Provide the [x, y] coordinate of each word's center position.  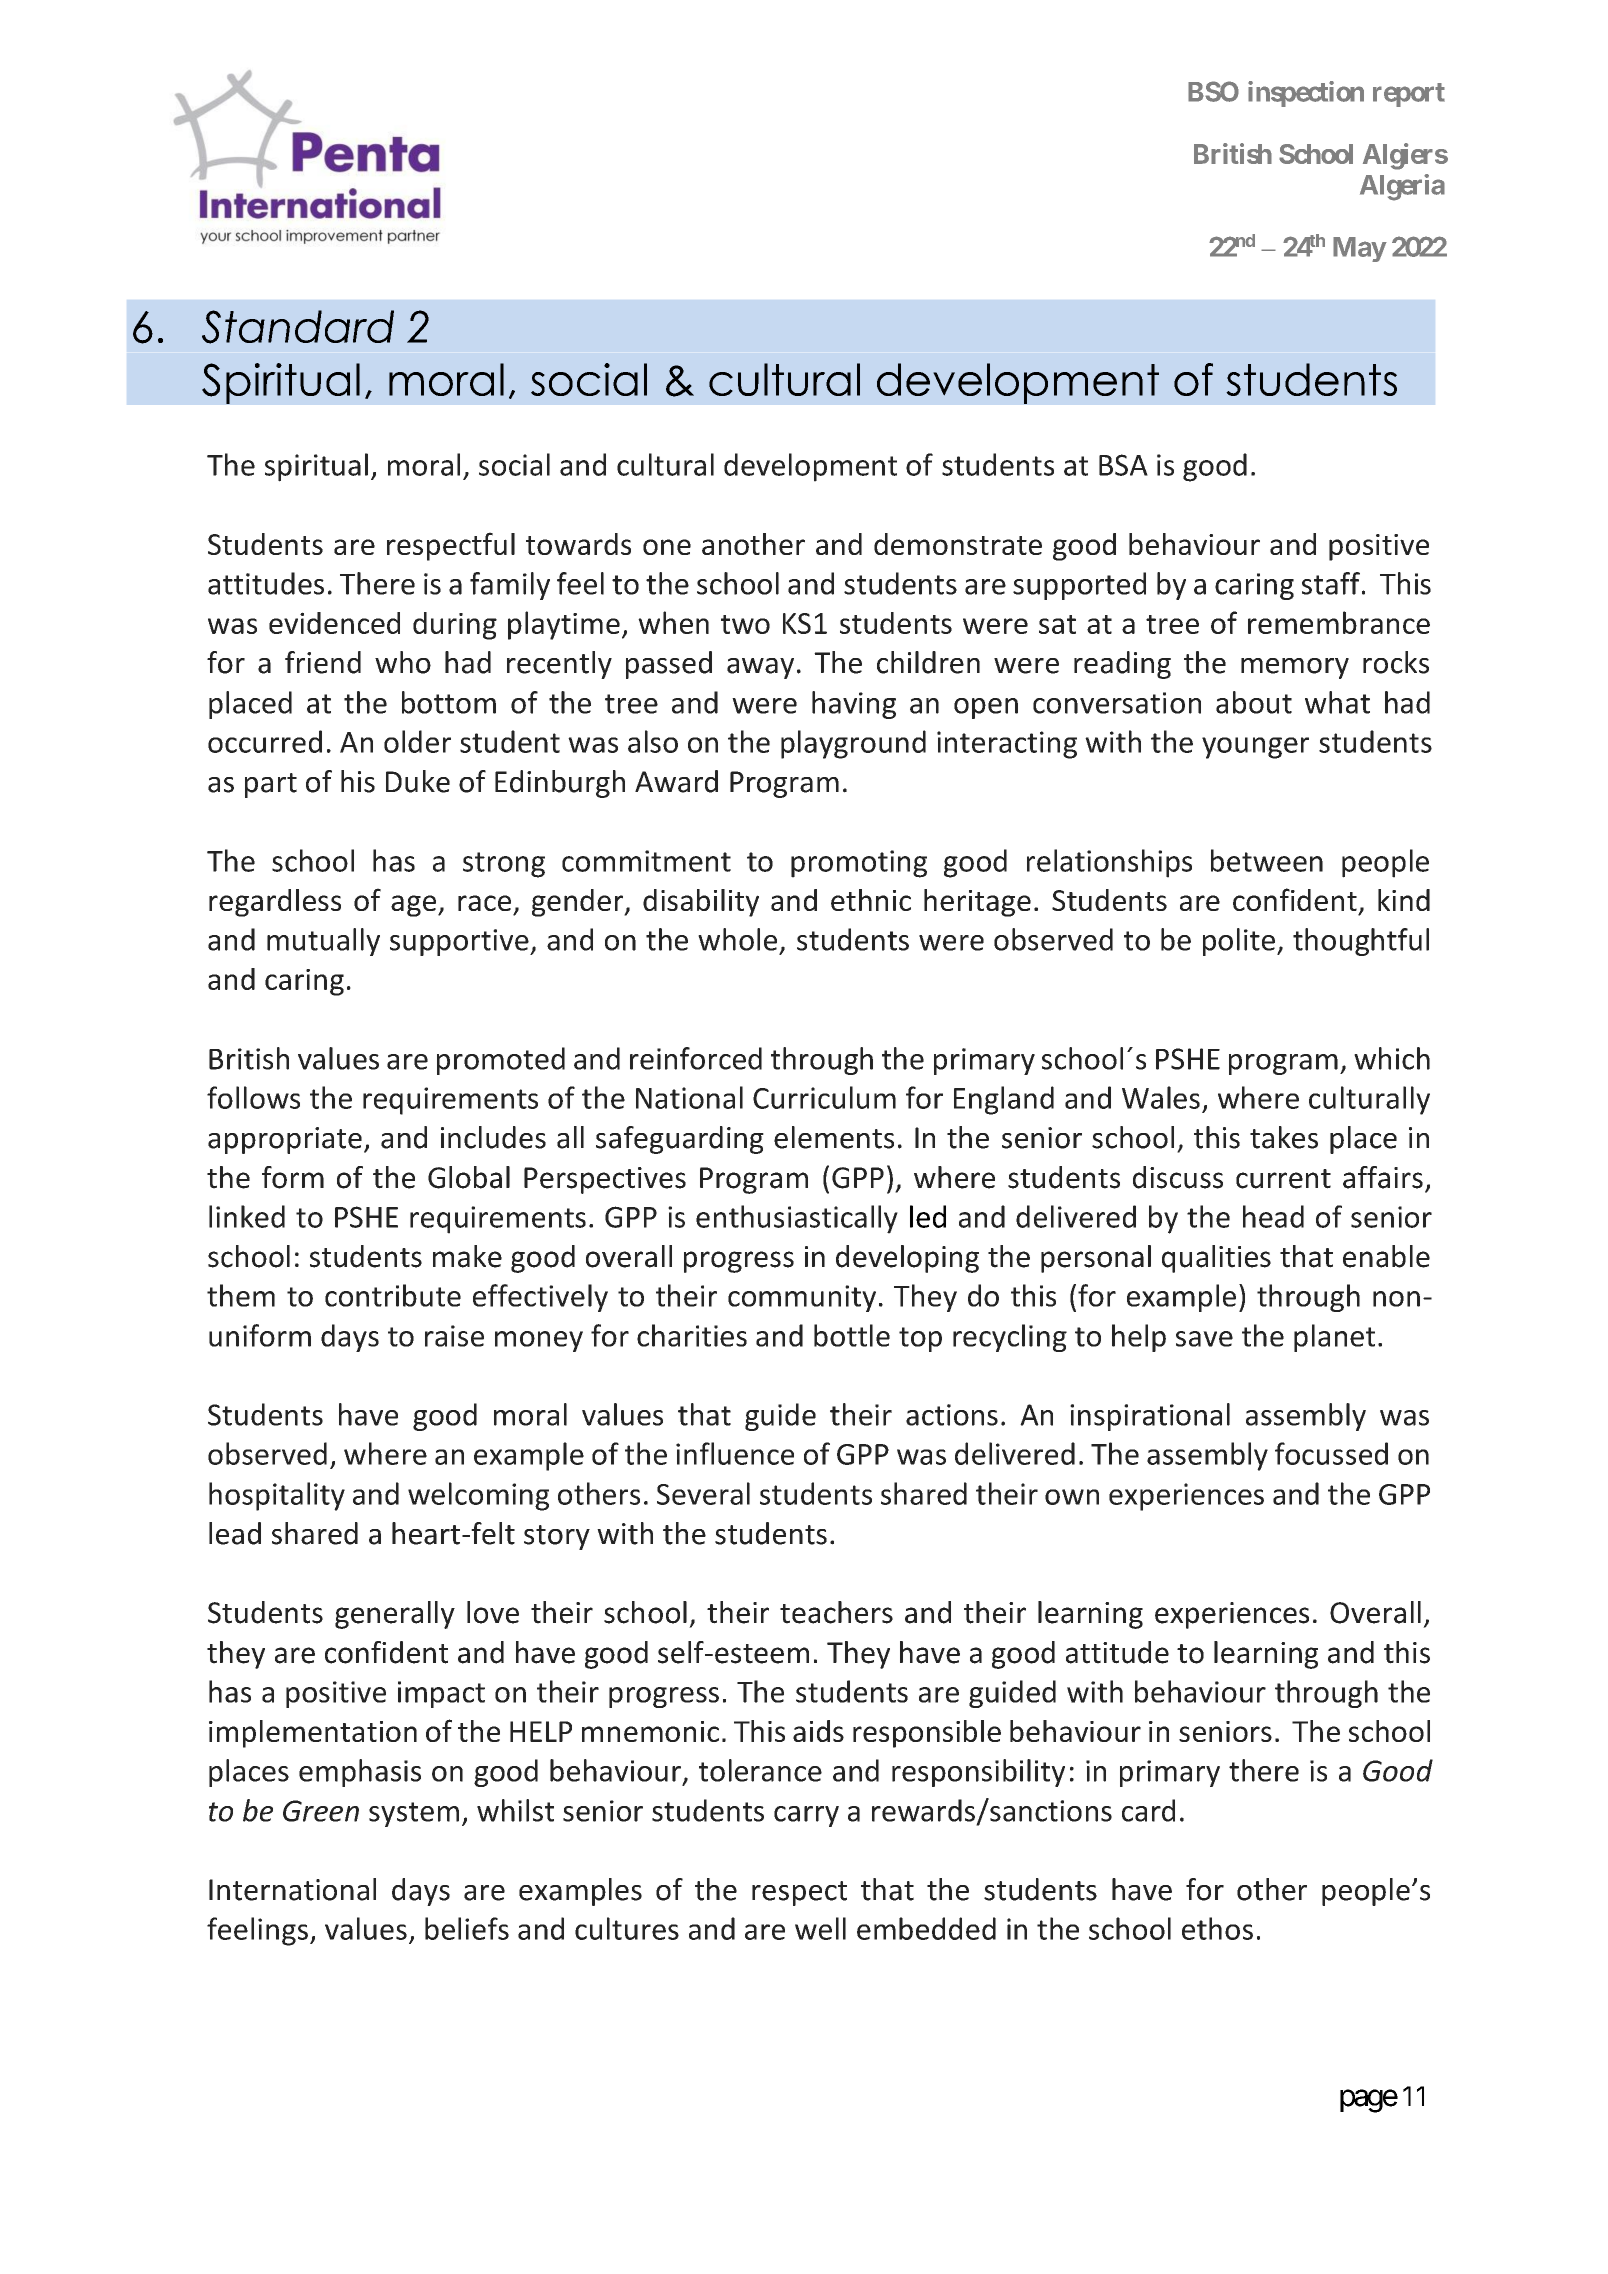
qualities [1216, 1259]
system [414, 1814]
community [802, 1298]
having [854, 705]
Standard [298, 327]
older [417, 741]
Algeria [1402, 187]
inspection [1306, 94]
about [1254, 702]
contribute [393, 1295]
